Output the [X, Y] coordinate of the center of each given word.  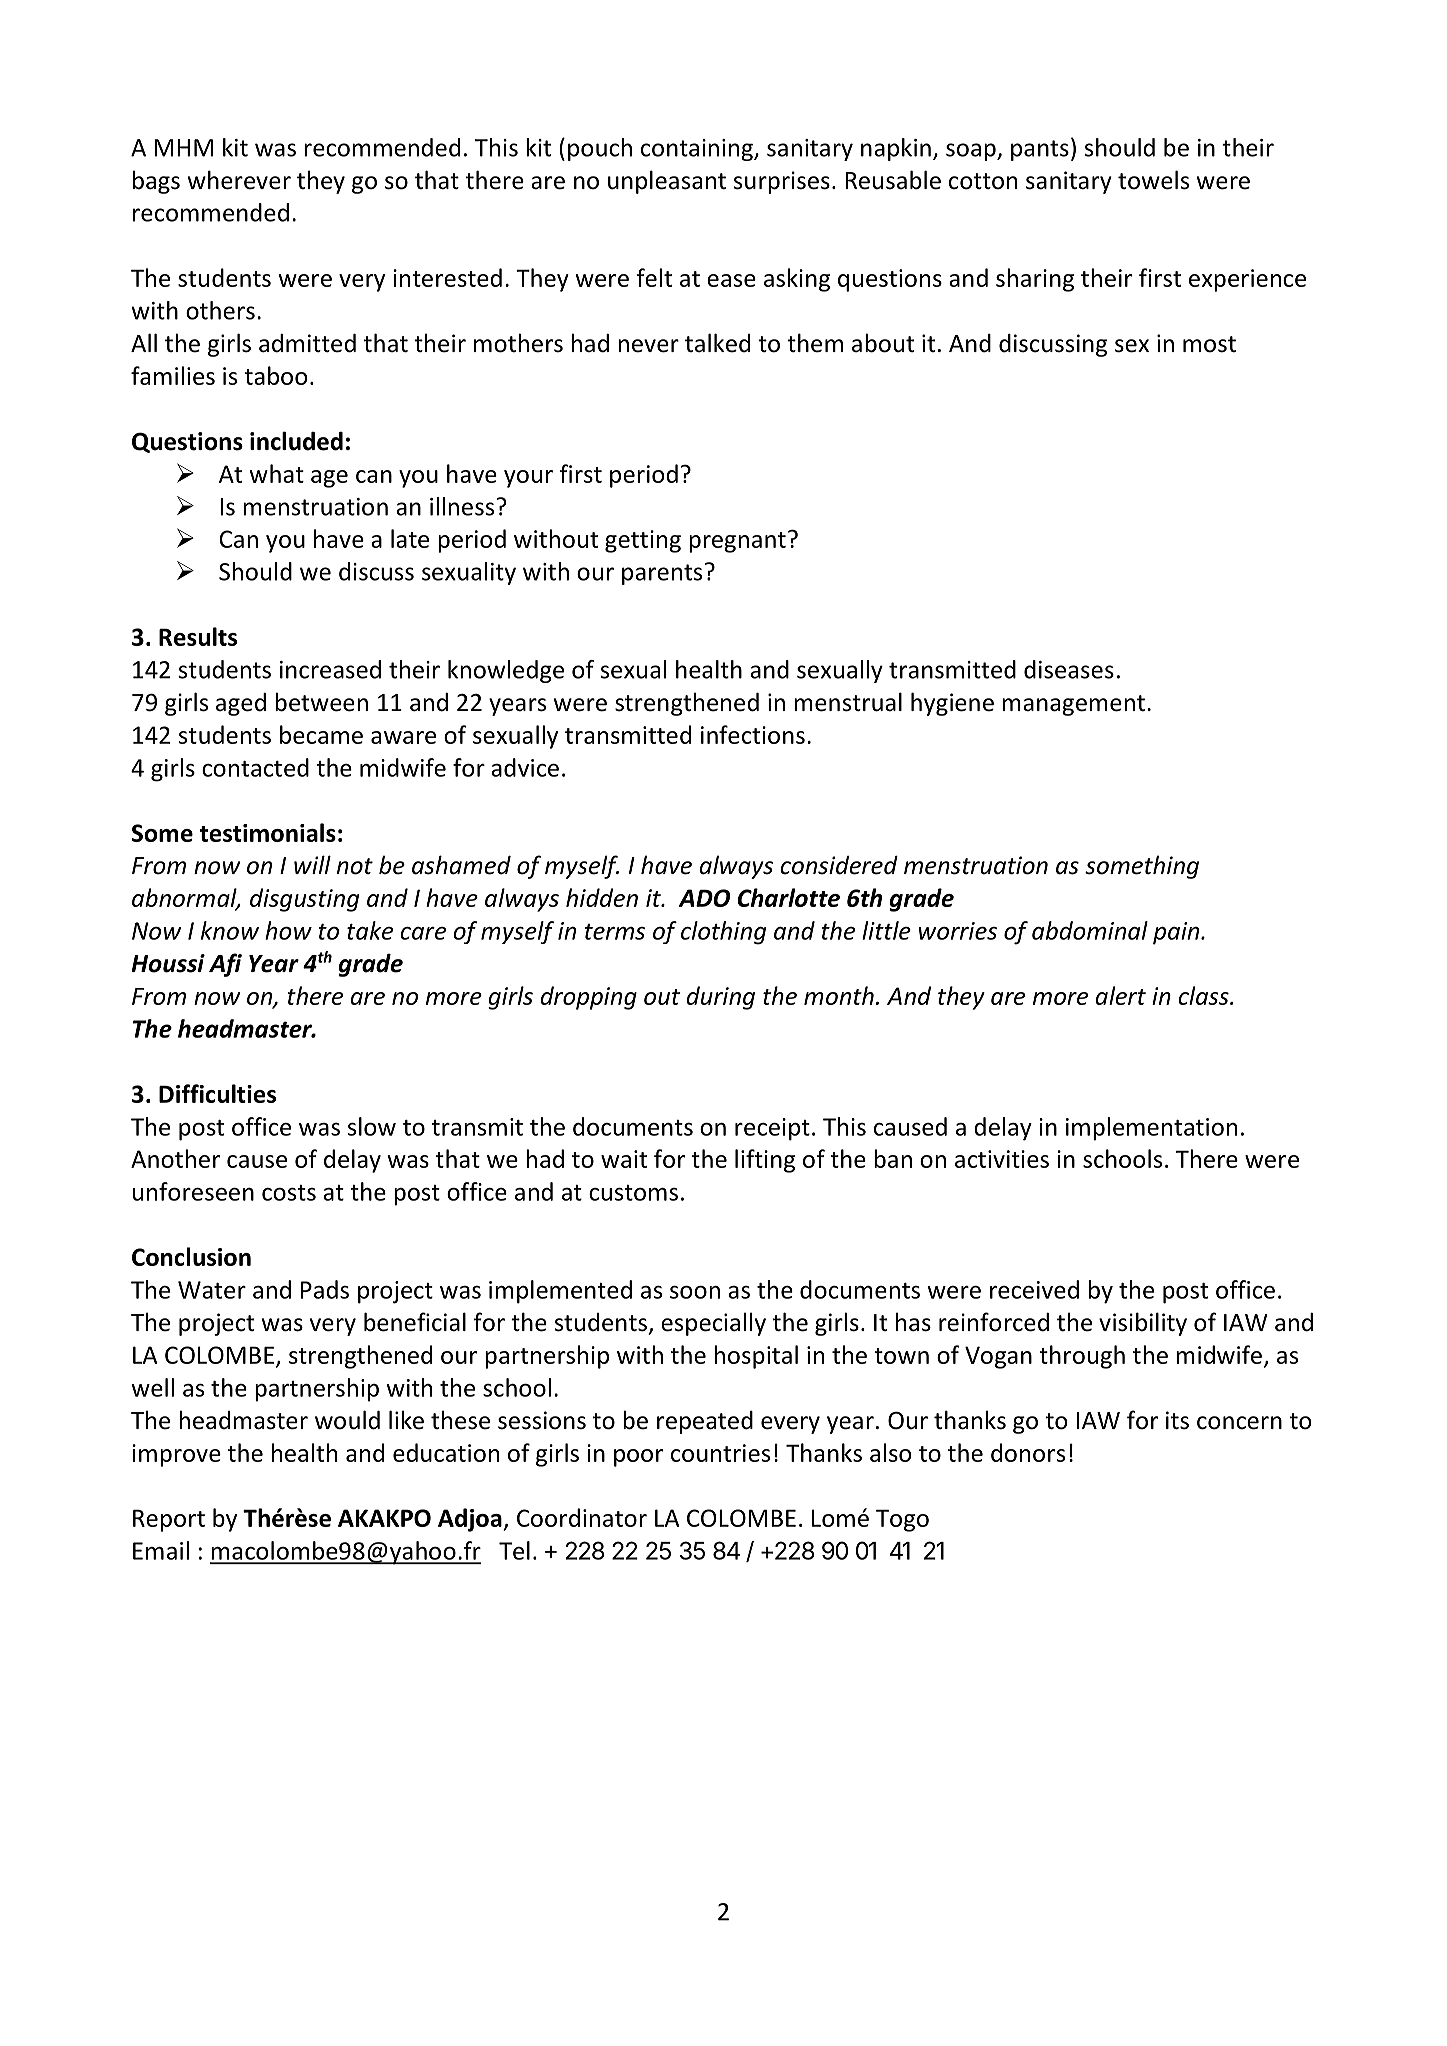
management [1073, 705]
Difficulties [217, 1093]
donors [1028, 1452]
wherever [239, 180]
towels [1153, 180]
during [721, 998]
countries [720, 1453]
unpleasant [667, 182]
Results [198, 636]
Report [169, 1520]
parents [662, 574]
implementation [1151, 1129]
